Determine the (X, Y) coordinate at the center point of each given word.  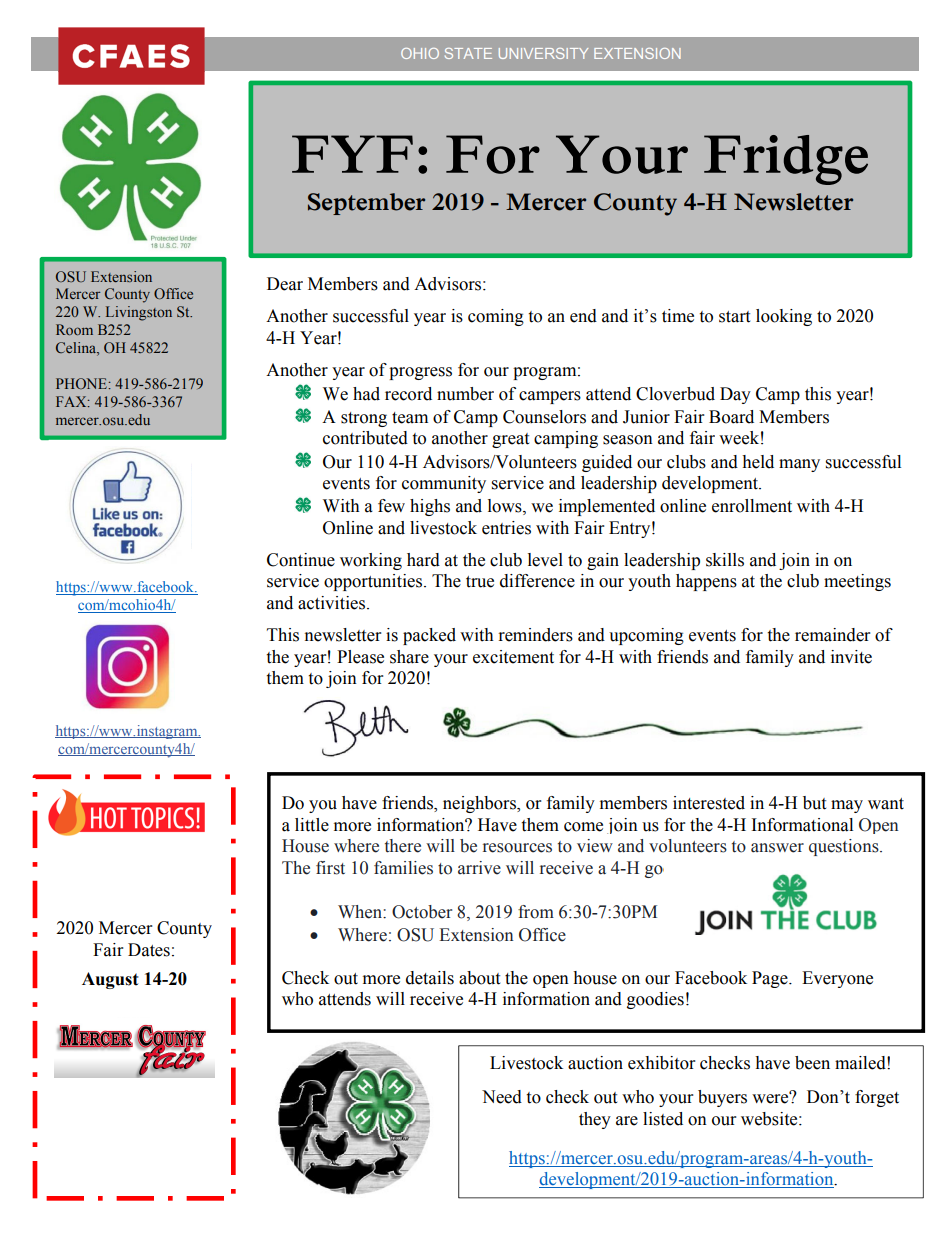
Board (731, 417)
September (366, 204)
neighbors (480, 804)
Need (502, 1097)
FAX (72, 401)
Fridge (786, 160)
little (312, 825)
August (110, 980)
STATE (468, 53)
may (847, 806)
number (465, 394)
